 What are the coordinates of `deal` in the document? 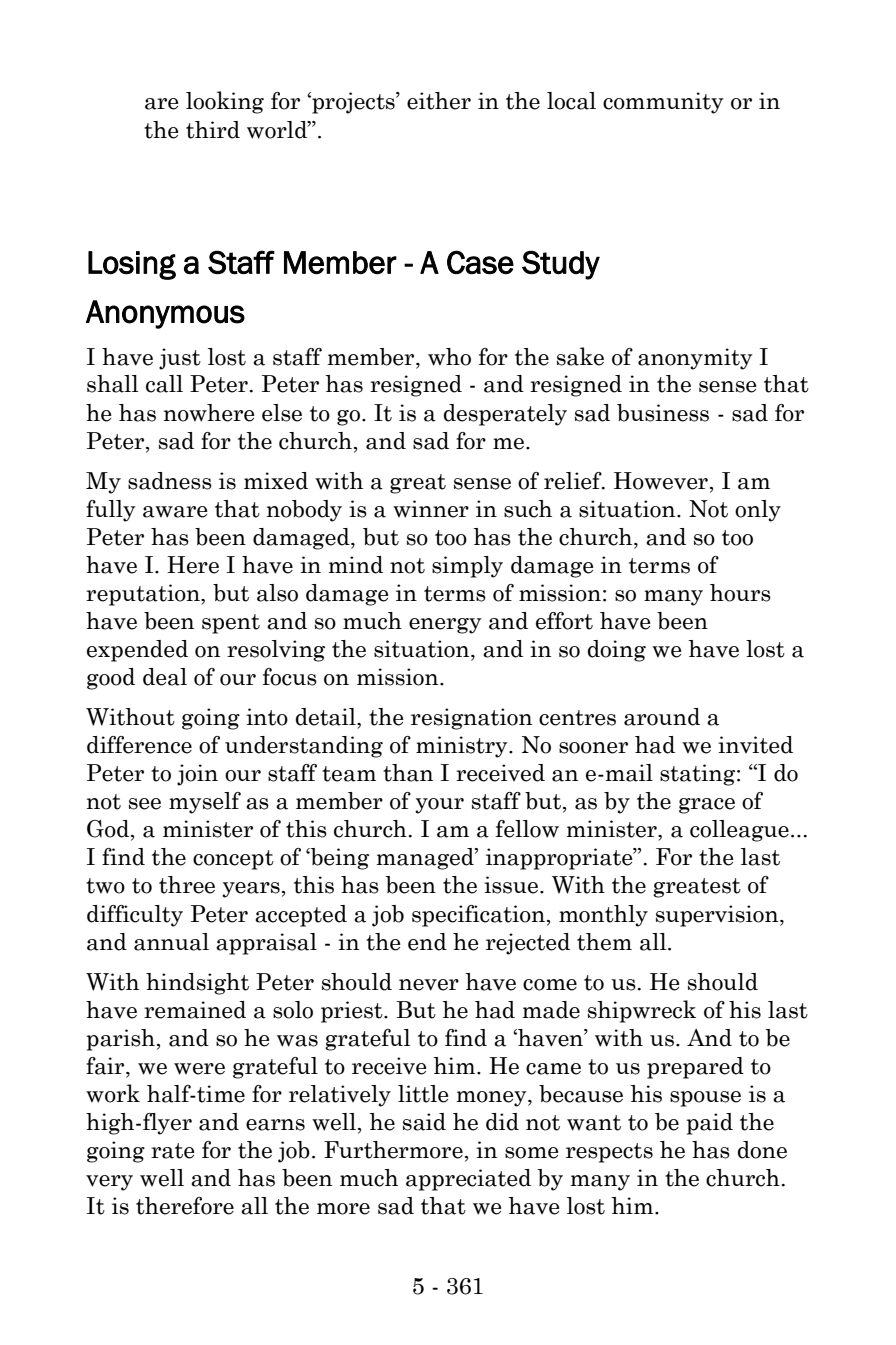 It's located at (165, 677).
